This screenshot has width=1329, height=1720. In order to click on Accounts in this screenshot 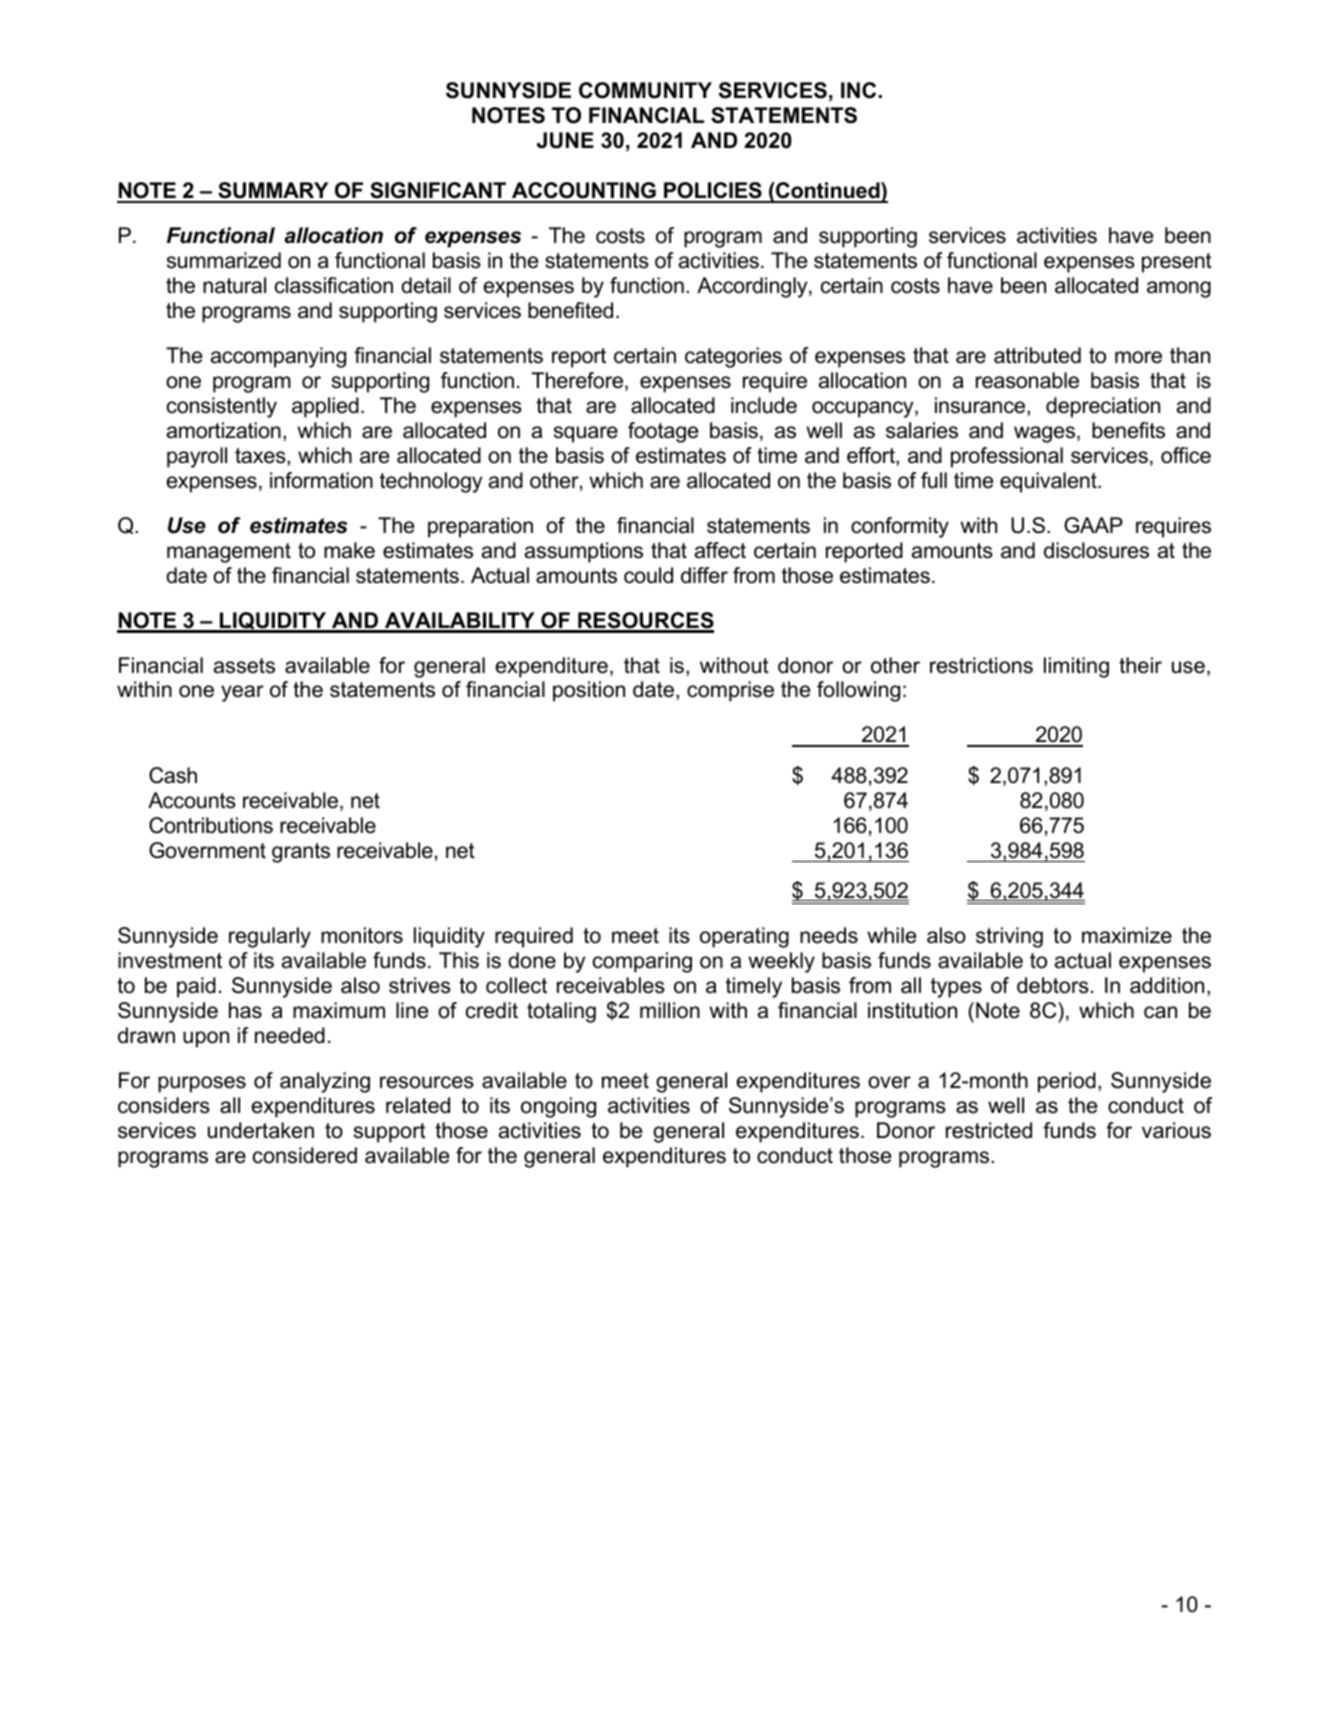, I will do `click(192, 800)`.
